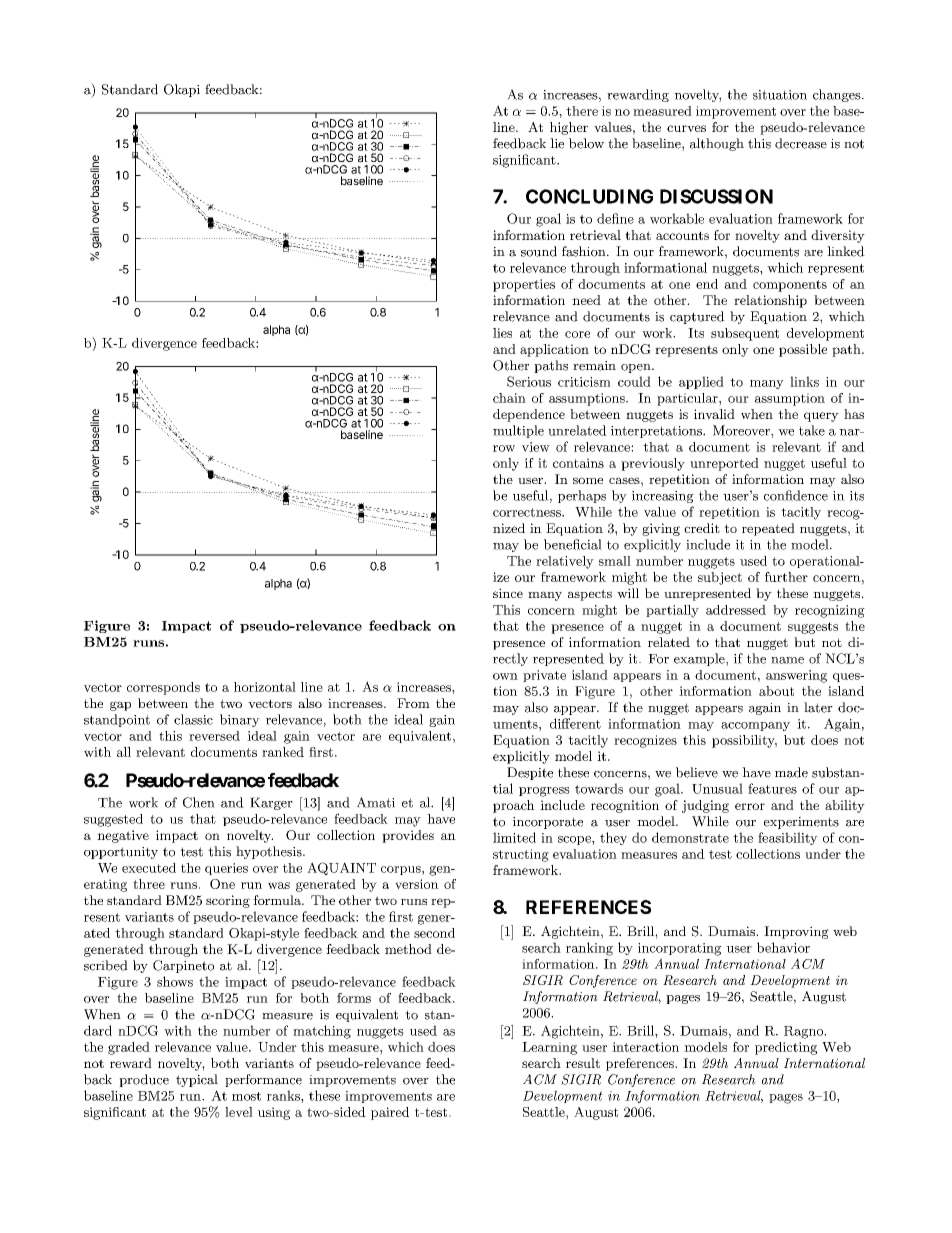 This page has width=952, height=1233. What do you see at coordinates (518, 431) in the page?
I see `multiple` at bounding box center [518, 431].
